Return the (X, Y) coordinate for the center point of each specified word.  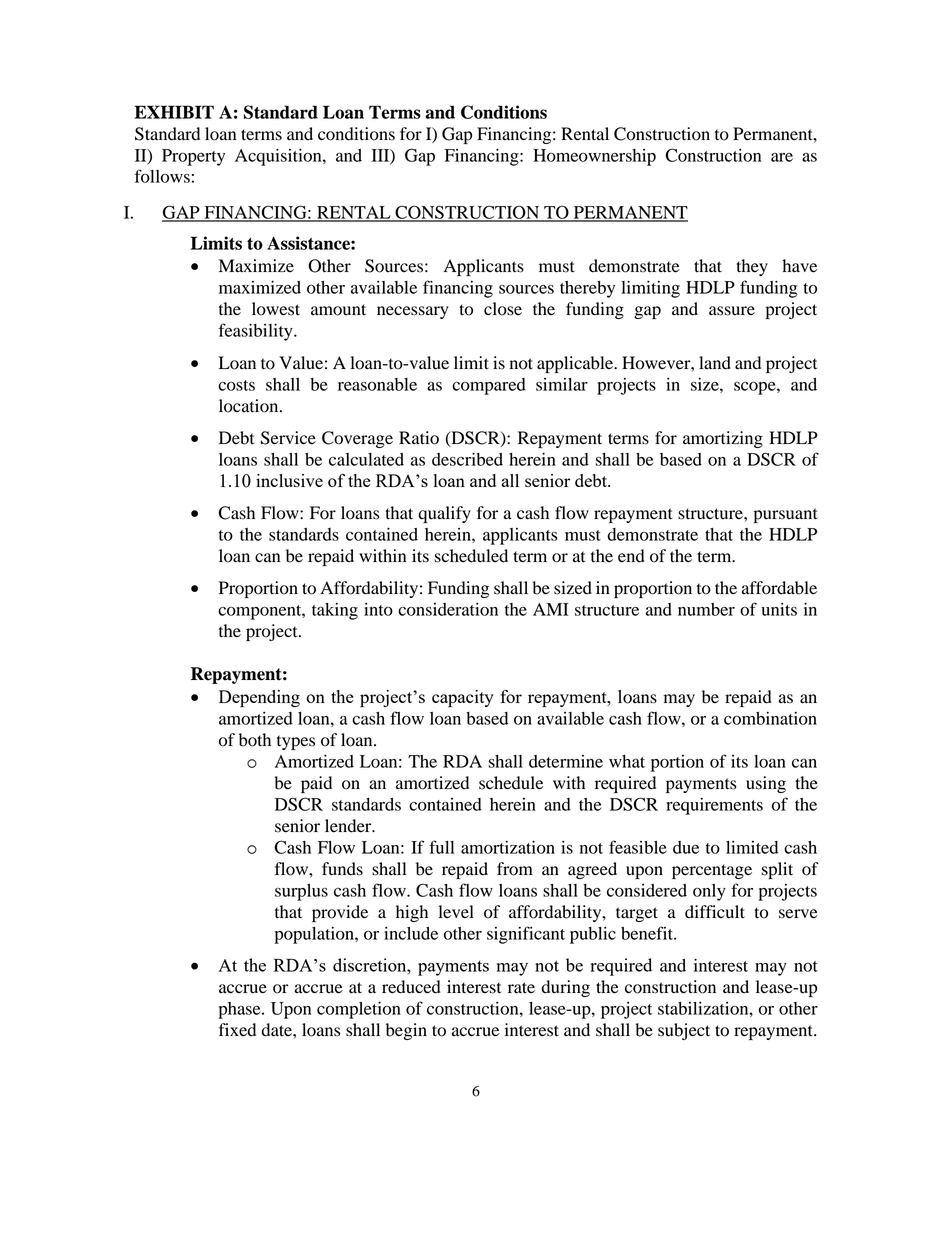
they (752, 267)
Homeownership (594, 157)
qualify (444, 514)
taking (335, 611)
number (706, 609)
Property (193, 157)
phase (240, 1010)
